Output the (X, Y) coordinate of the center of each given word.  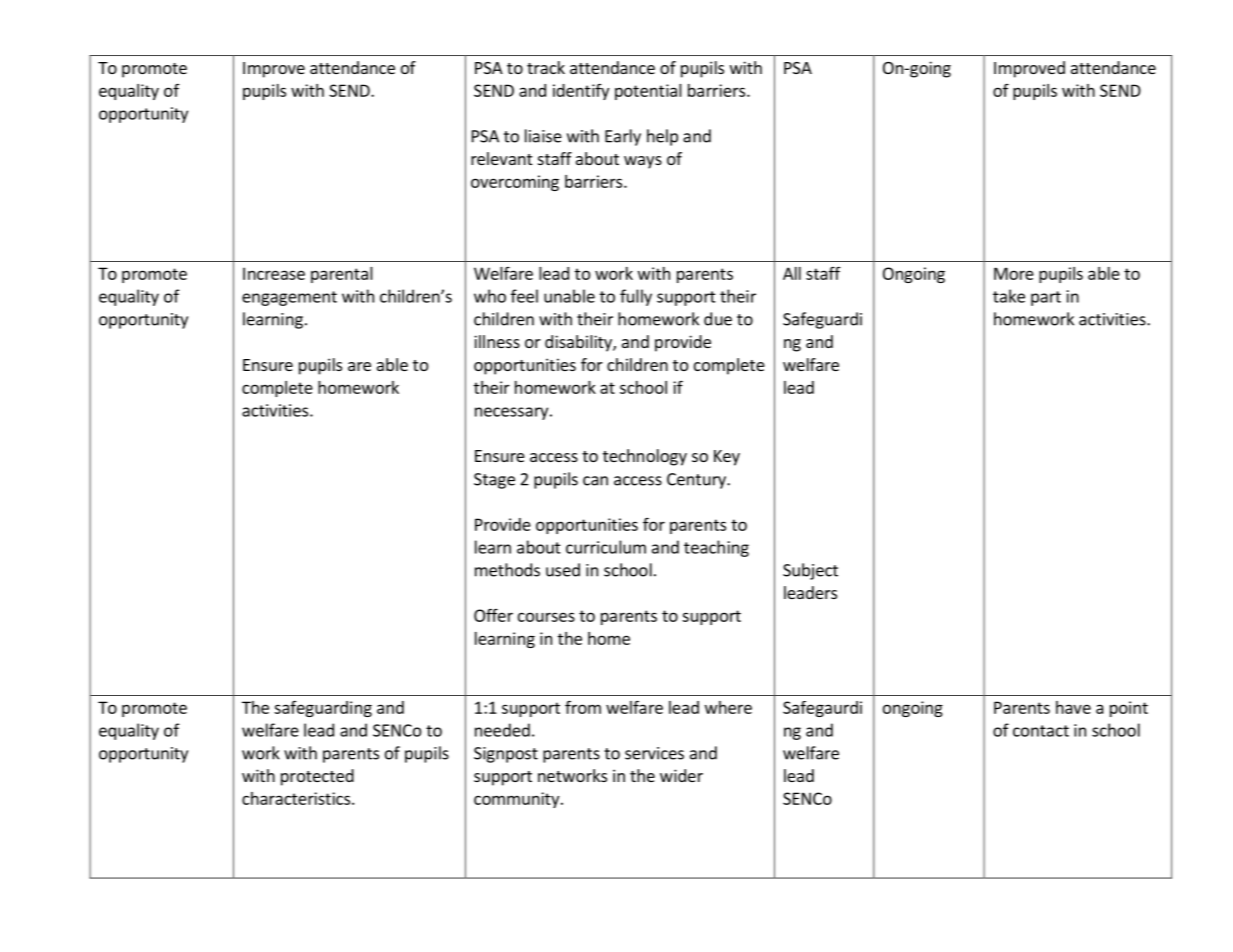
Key (727, 458)
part (1046, 298)
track (546, 67)
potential (648, 92)
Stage (494, 481)
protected (317, 777)
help (662, 137)
